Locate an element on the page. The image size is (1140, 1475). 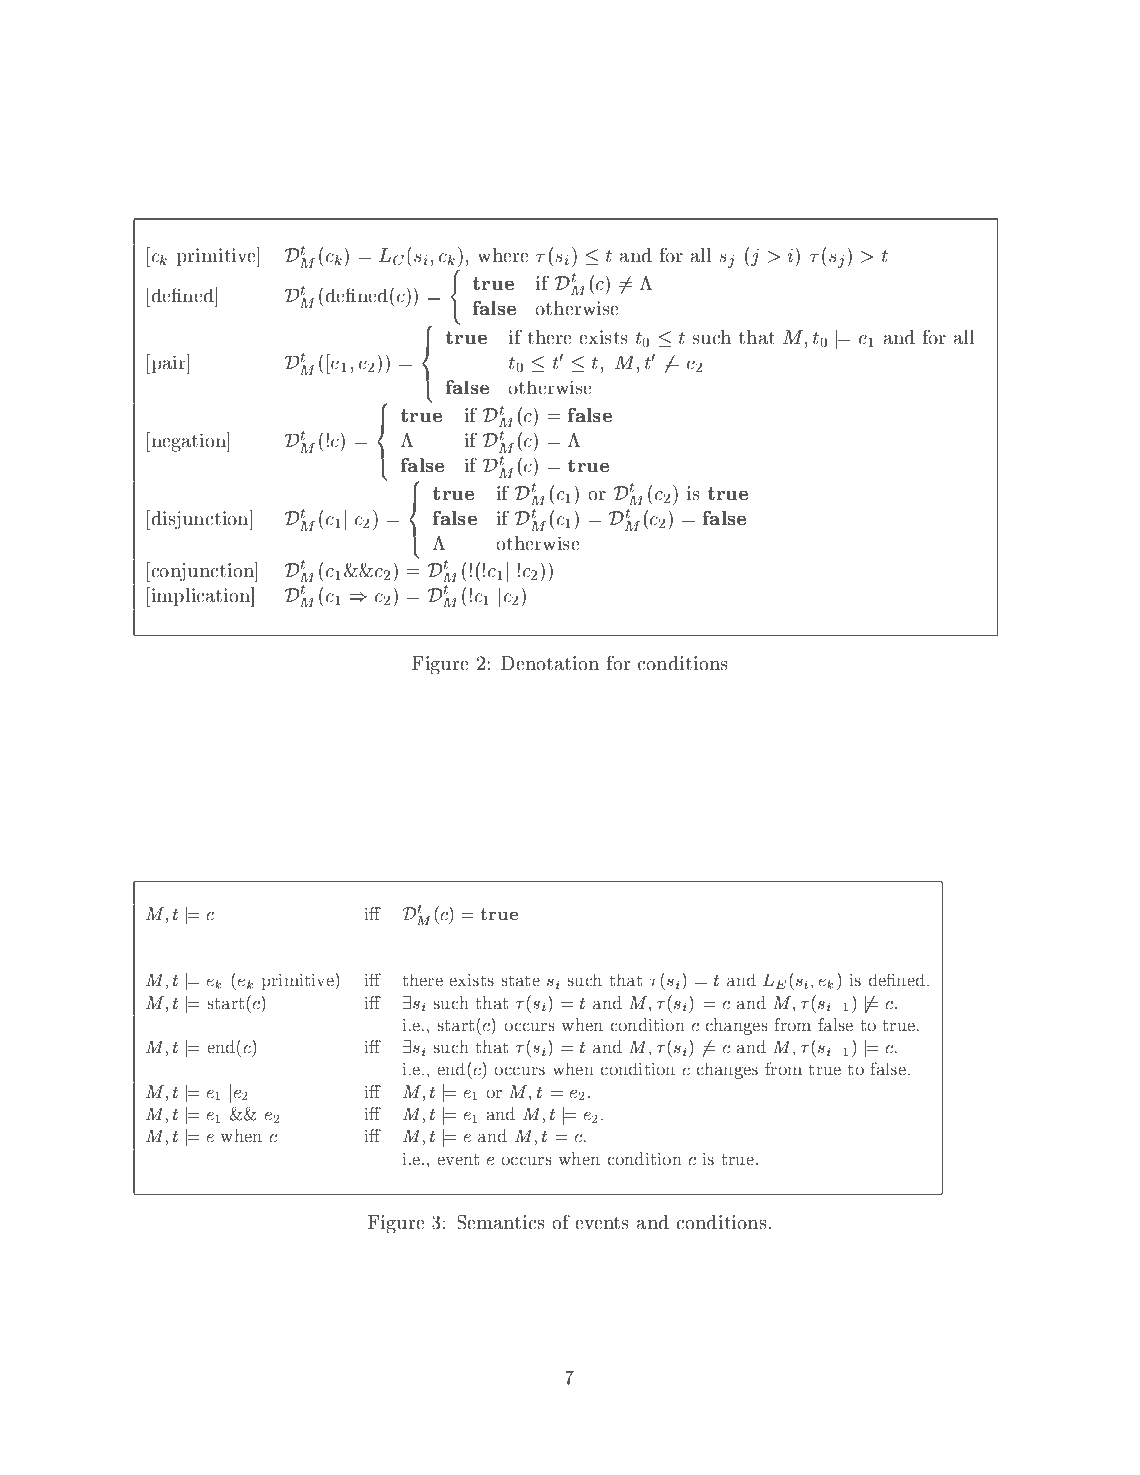
conjunction is located at coordinates (202, 572).
